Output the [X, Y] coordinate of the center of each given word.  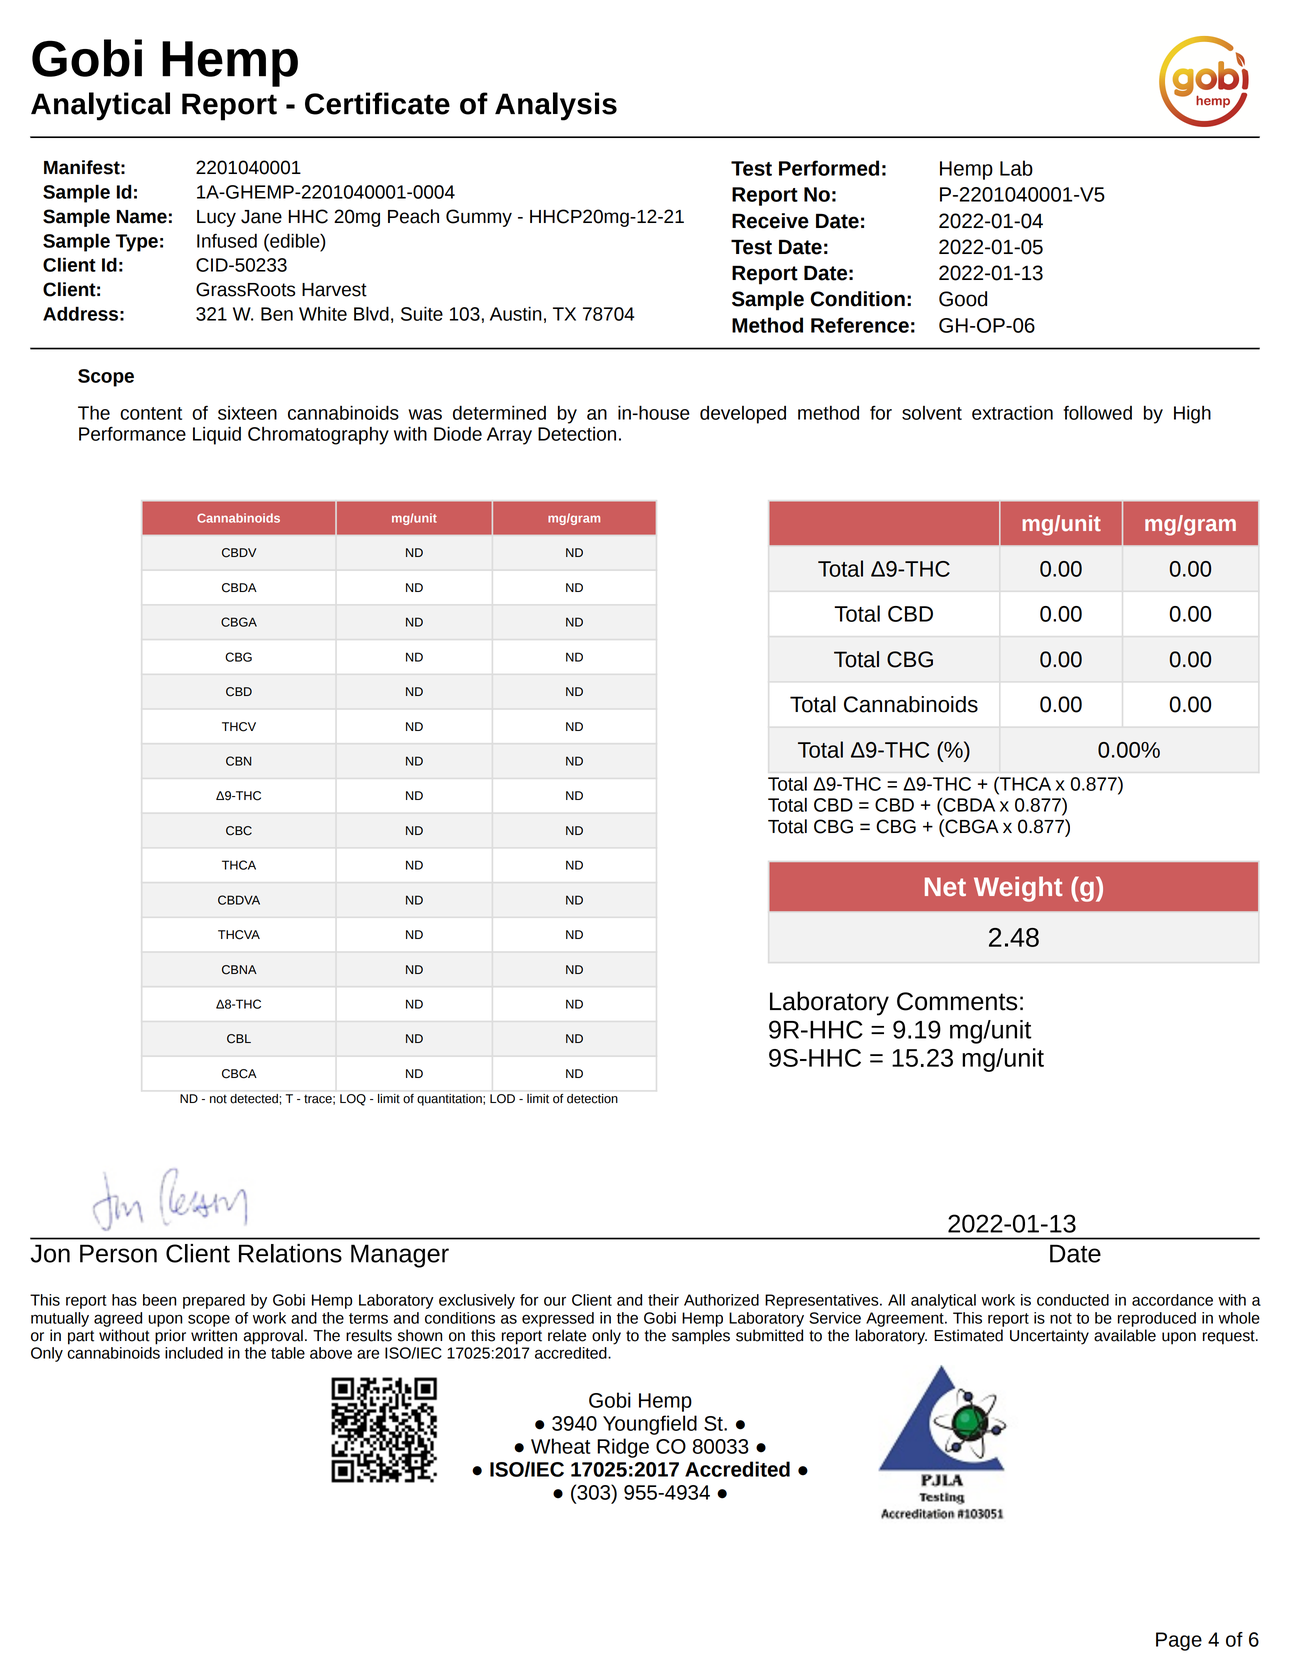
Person [118, 1253]
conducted [1073, 1300]
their [663, 1300]
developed [743, 415]
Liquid [217, 435]
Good [963, 299]
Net [945, 886]
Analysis [556, 106]
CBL [239, 1039]
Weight [1018, 889]
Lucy [216, 218]
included [194, 1353]
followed [1098, 412]
